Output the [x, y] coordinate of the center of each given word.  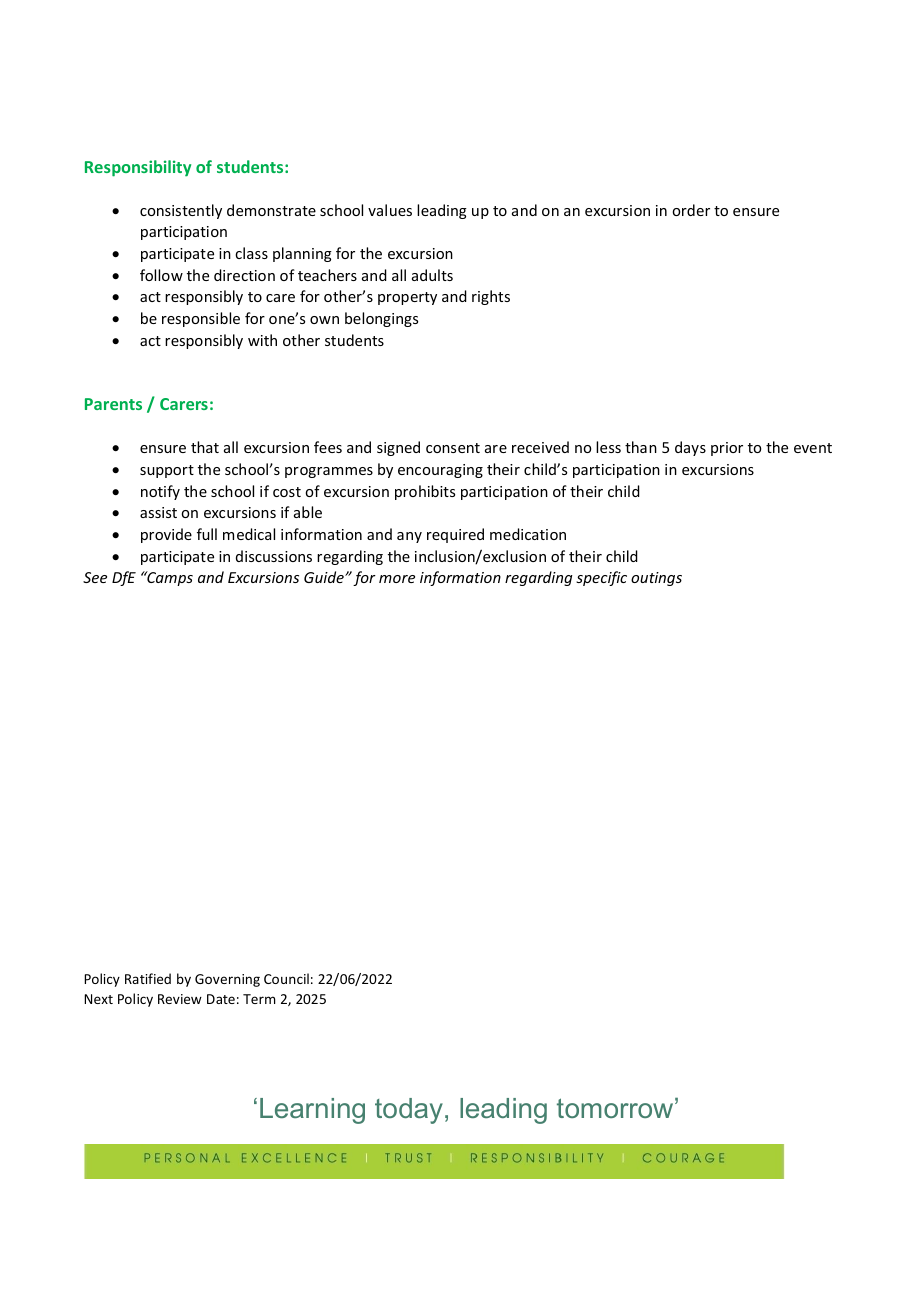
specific [601, 578]
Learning [312, 1111]
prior [727, 449]
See [95, 577]
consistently [181, 211]
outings [656, 579]
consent [453, 448]
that [205, 447]
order [691, 210]
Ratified [148, 978]
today [409, 1111]
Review [180, 999]
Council [286, 978]
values [390, 210]
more [397, 579]
